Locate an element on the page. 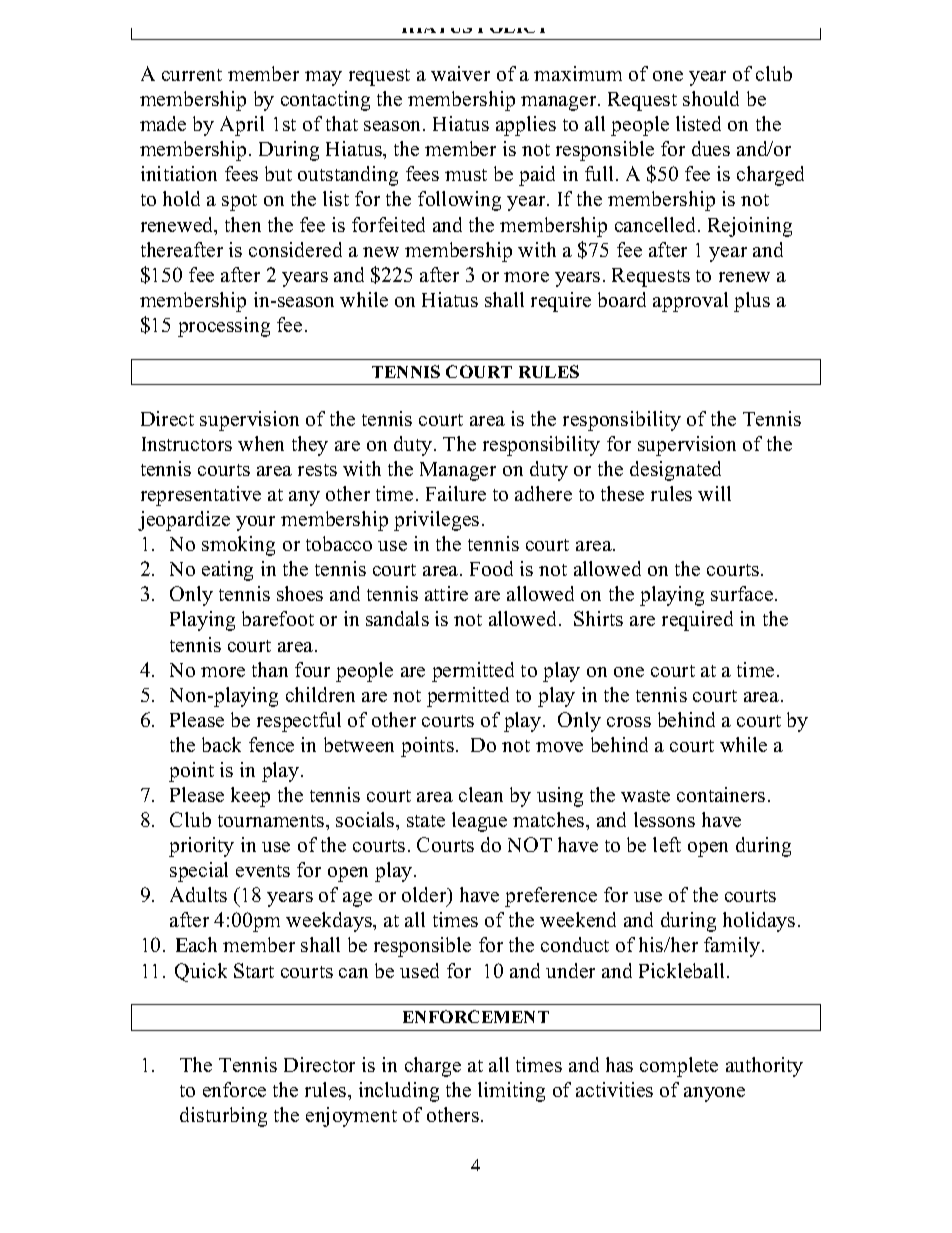  priority is located at coordinates (201, 847).
